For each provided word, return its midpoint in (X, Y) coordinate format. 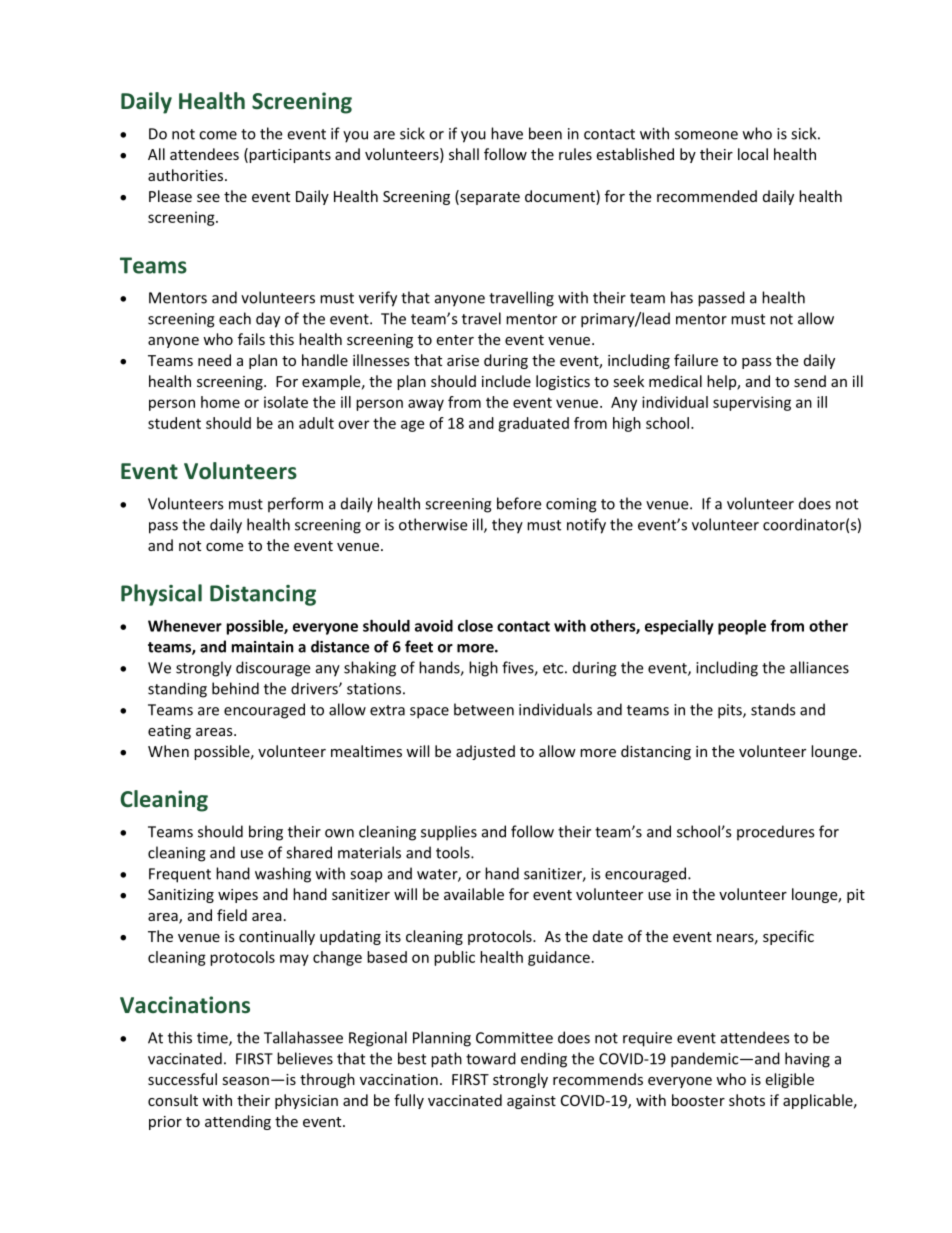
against (531, 1102)
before (519, 503)
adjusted (485, 752)
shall (464, 154)
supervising (752, 403)
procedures (775, 833)
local (753, 154)
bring (266, 833)
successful (182, 1079)
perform (295, 505)
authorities (187, 175)
